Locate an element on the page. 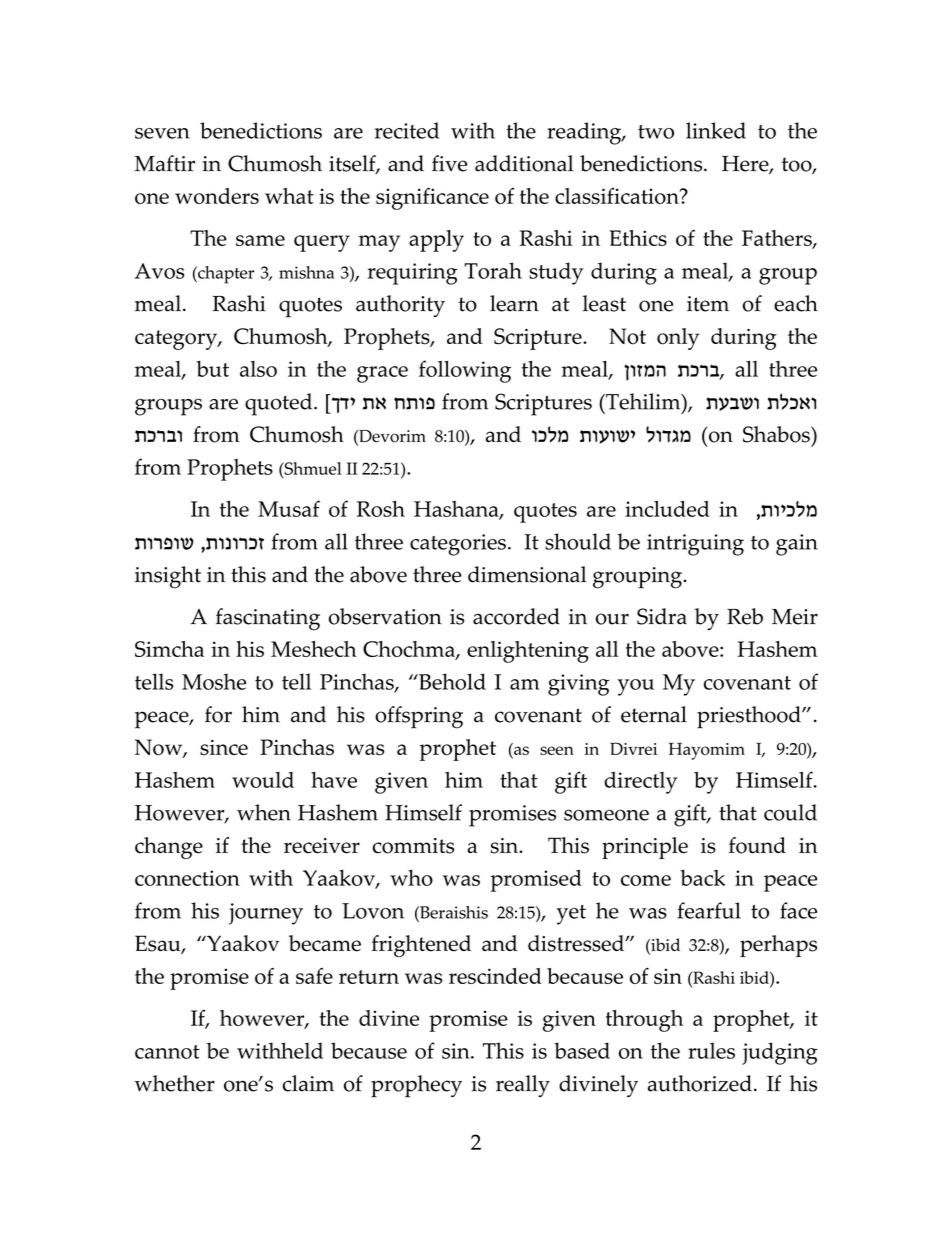 This page has width=952, height=1233. rules is located at coordinates (711, 1050).
